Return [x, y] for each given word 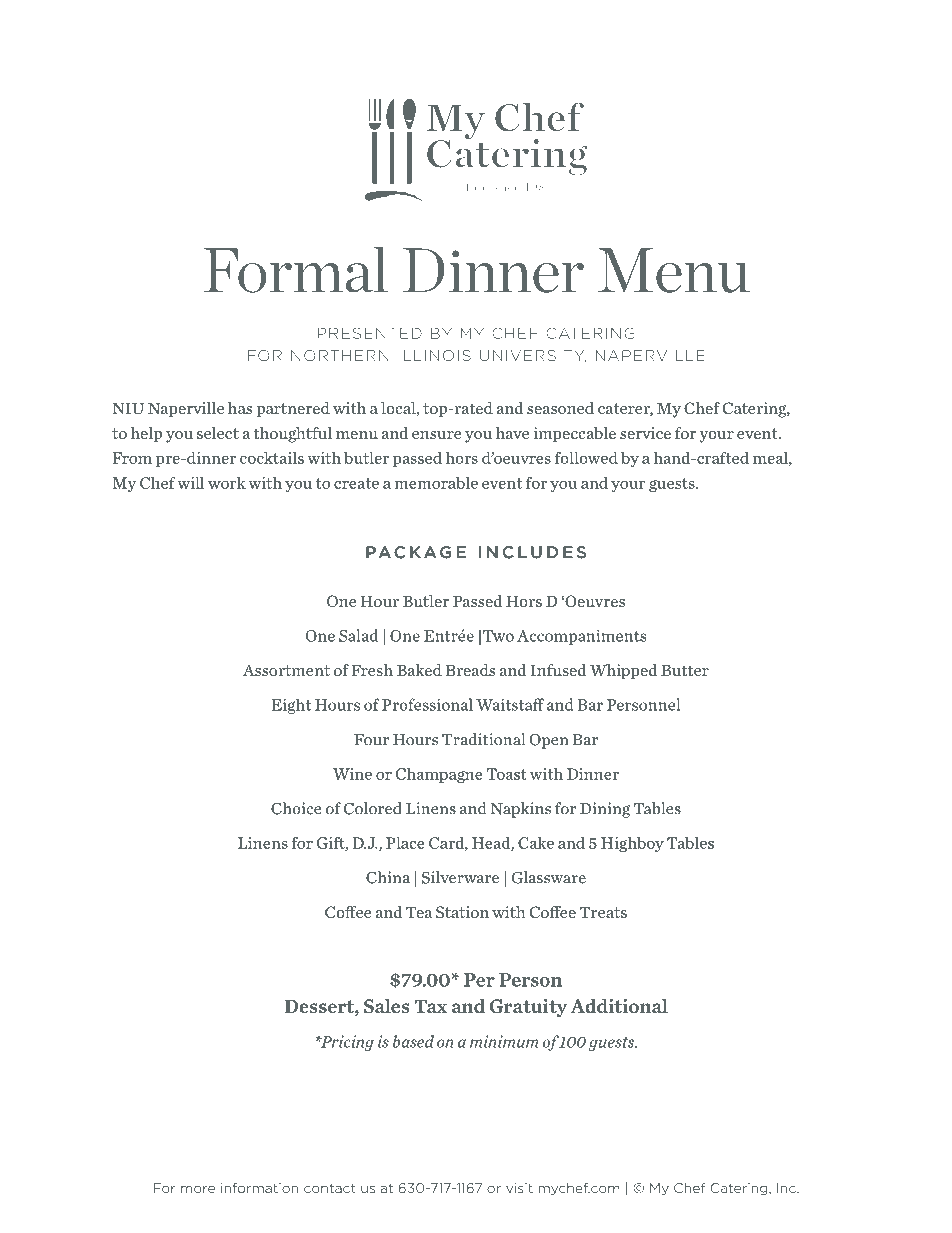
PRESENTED [370, 333]
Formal [295, 270]
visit [519, 1188]
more [198, 1189]
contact [330, 1188]
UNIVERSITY [533, 356]
